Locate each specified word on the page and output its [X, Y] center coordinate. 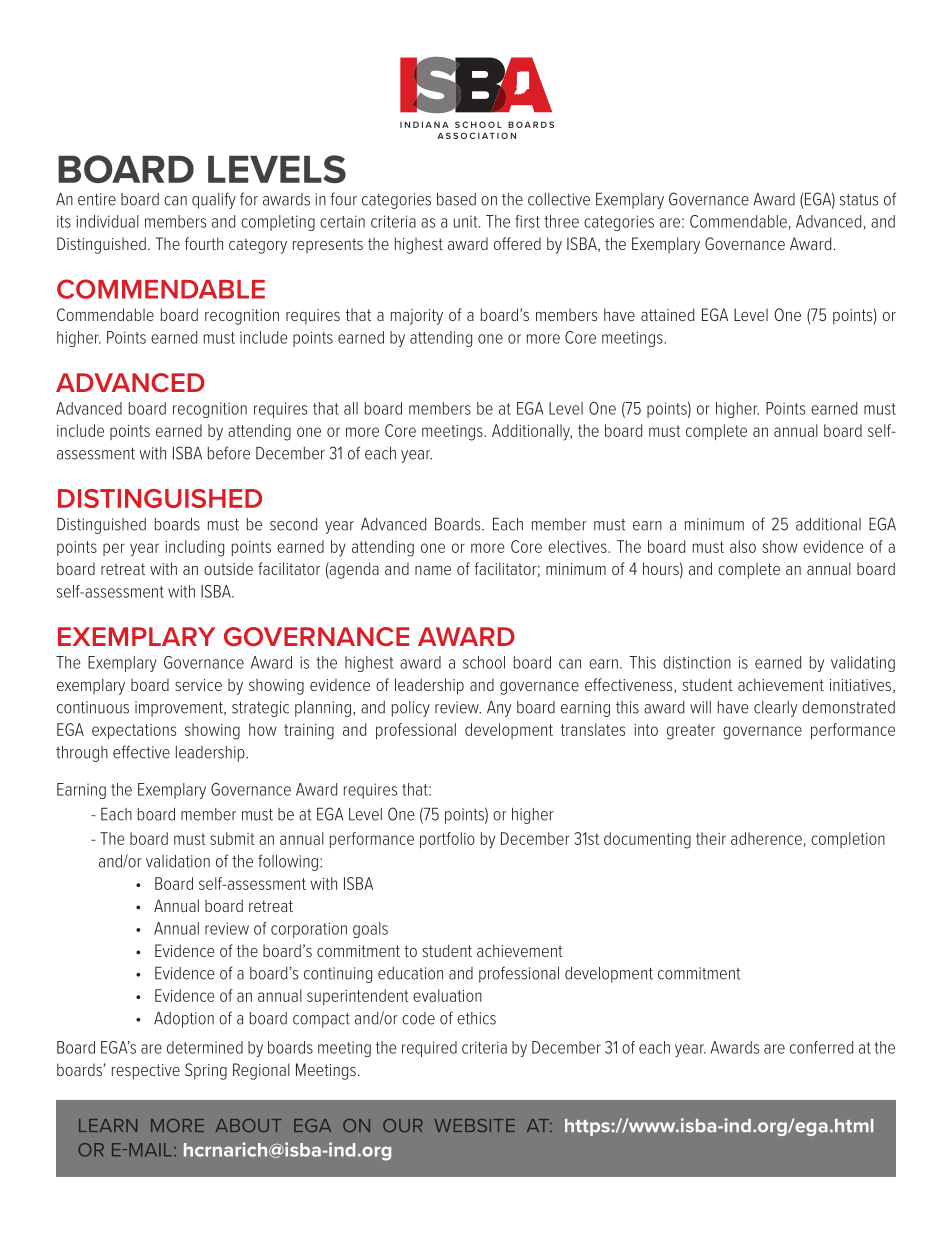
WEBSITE [475, 1125]
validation [178, 861]
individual [107, 221]
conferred [821, 1047]
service [198, 685]
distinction [697, 662]
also [743, 546]
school [484, 662]
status [859, 200]
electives [578, 546]
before [229, 453]
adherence [766, 838]
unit [467, 221]
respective [146, 1072]
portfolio [447, 840]
